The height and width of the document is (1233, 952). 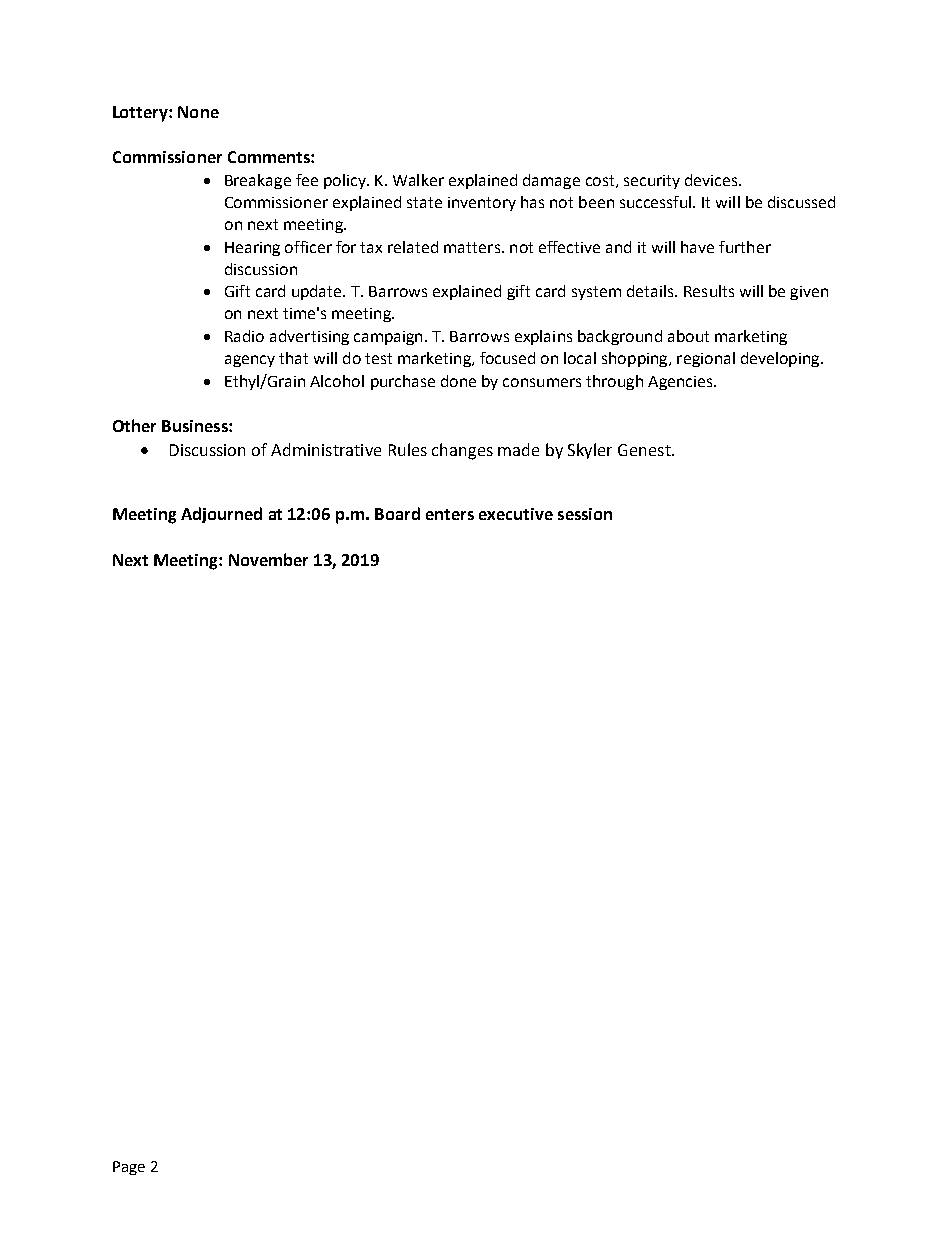 I want to click on devices, so click(x=712, y=180).
